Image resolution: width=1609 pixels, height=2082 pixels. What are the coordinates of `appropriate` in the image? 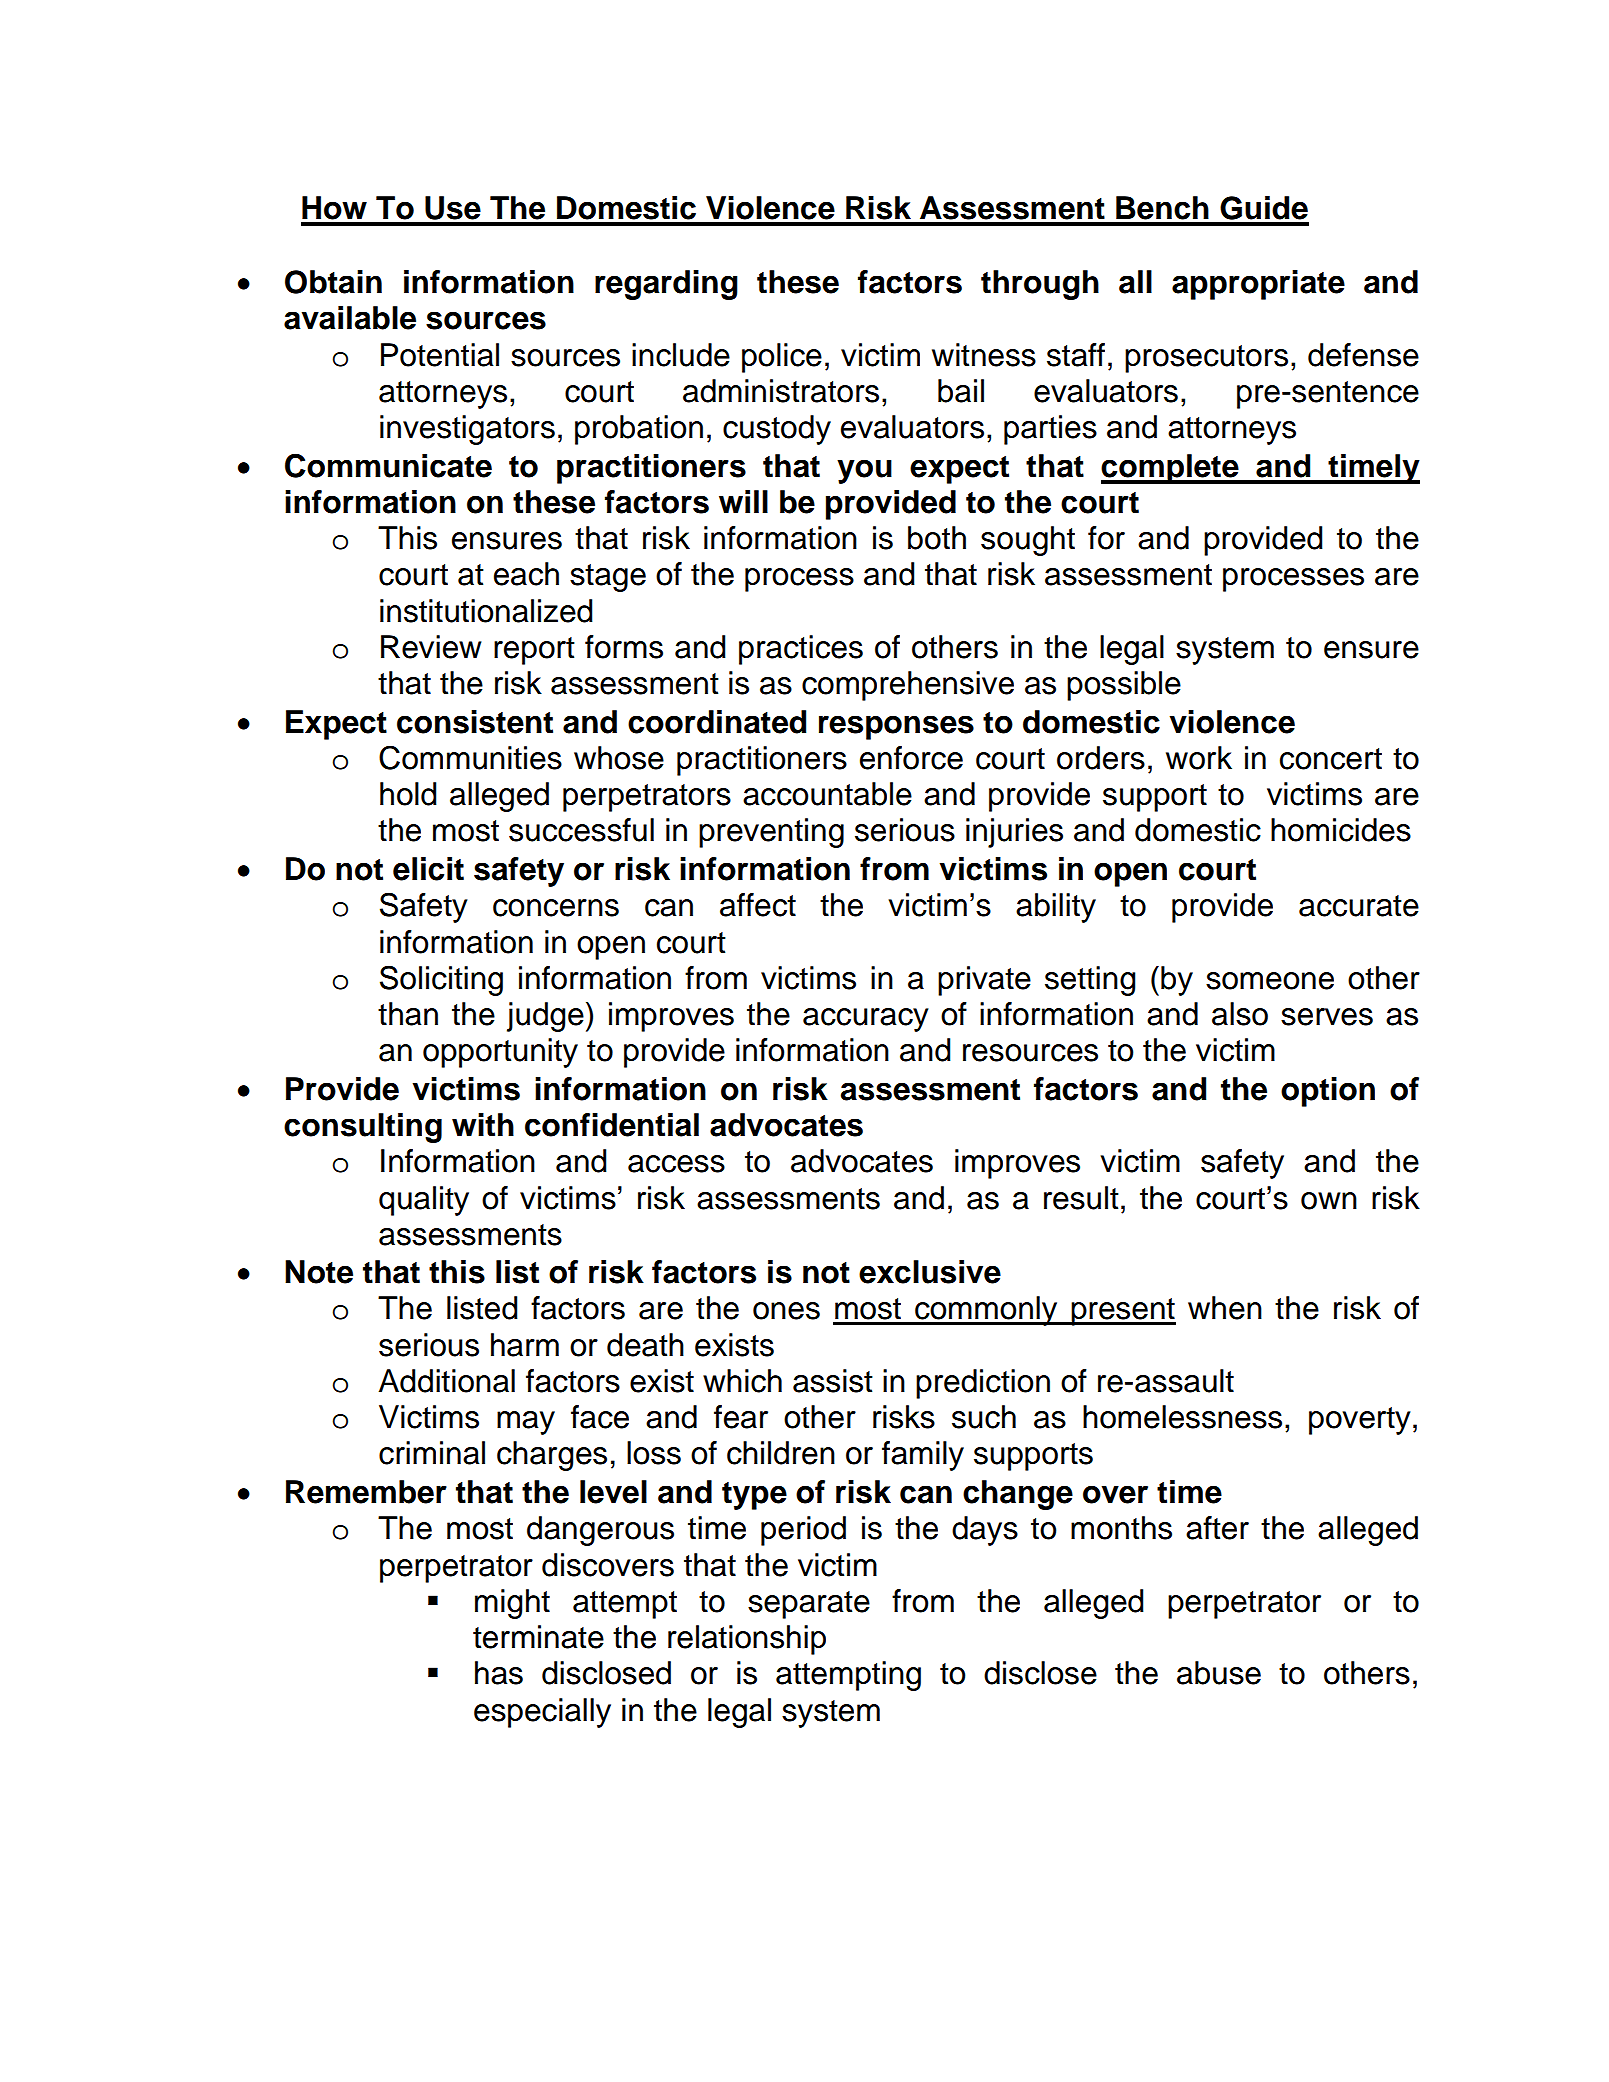 It's located at (1258, 285).
